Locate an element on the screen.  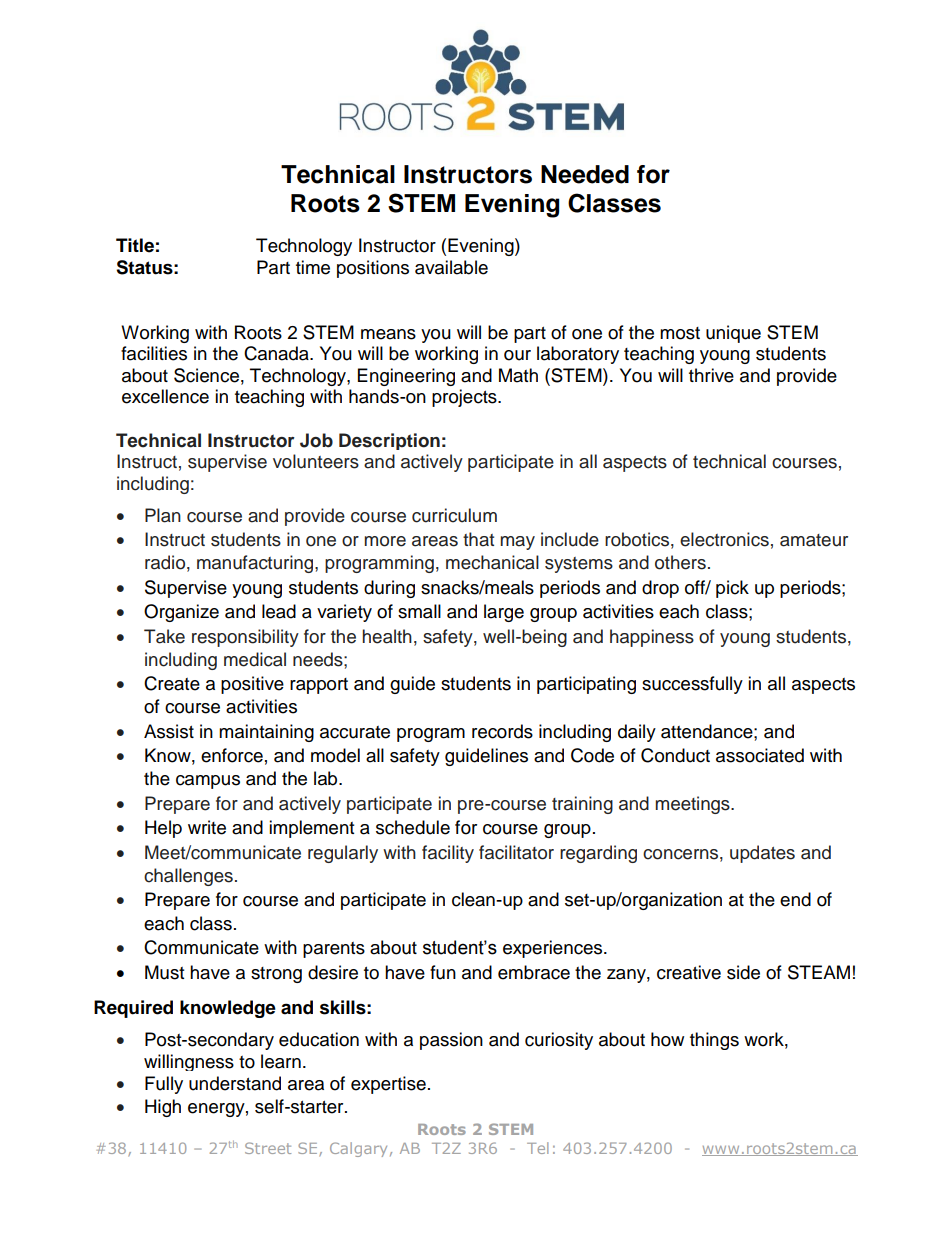
updates is located at coordinates (762, 854).
